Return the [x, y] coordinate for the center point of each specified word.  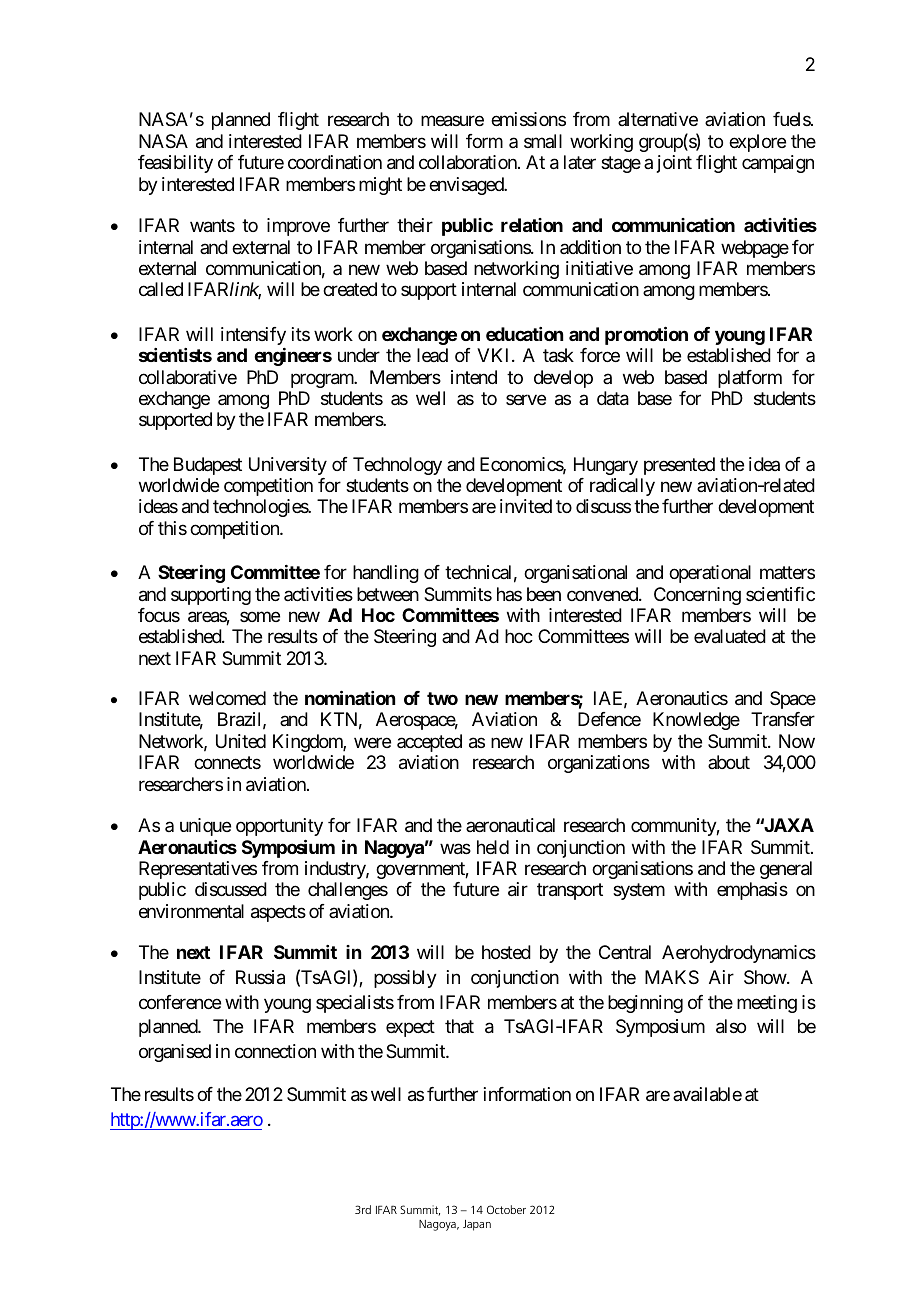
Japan [477, 1225]
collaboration [469, 162]
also [731, 1026]
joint [674, 164]
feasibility [175, 164]
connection [275, 1051]
